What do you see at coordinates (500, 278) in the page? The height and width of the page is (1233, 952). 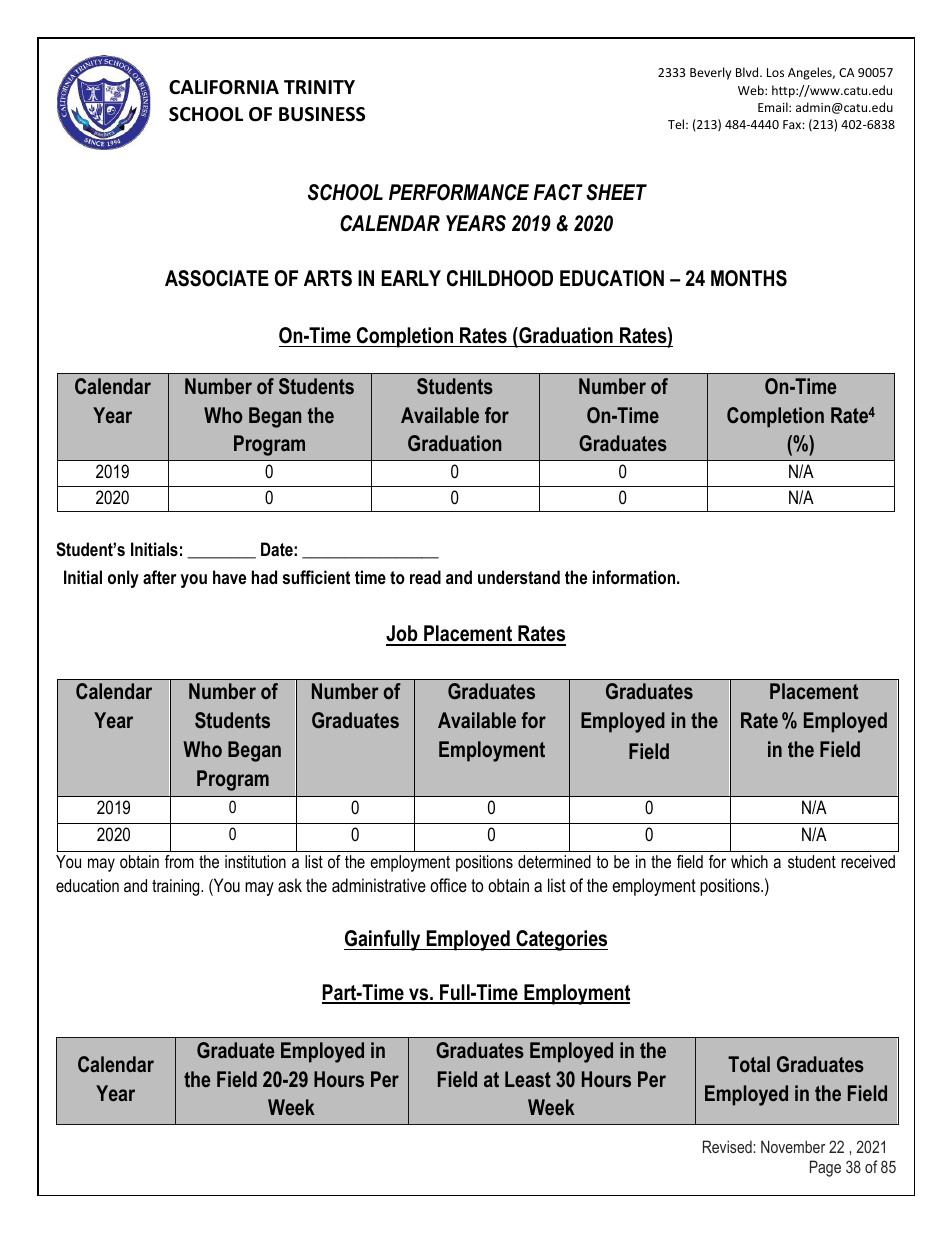 I see `CHILDHOOD` at bounding box center [500, 278].
